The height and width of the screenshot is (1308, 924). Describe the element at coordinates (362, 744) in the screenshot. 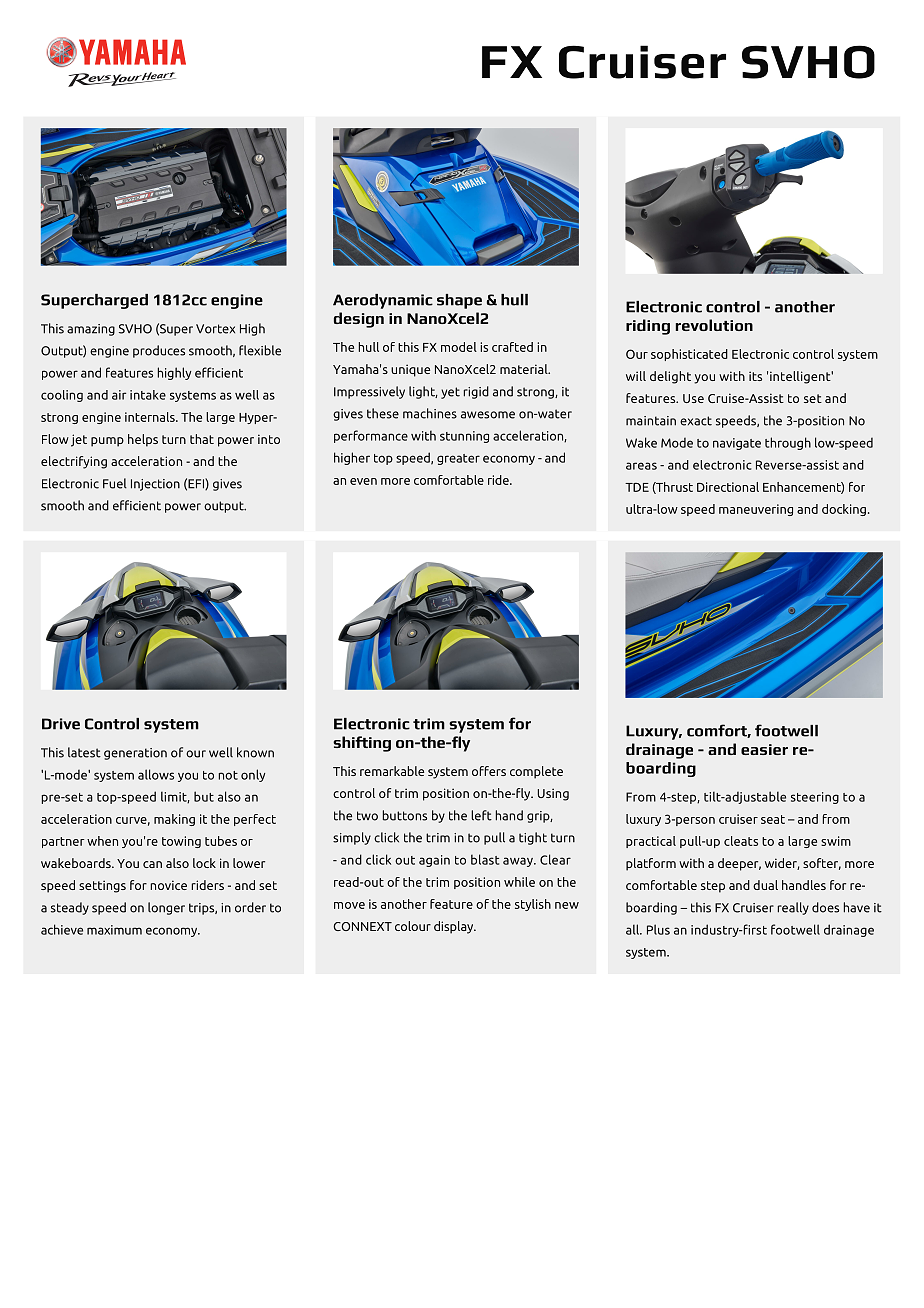

I see `shifting` at that location.
